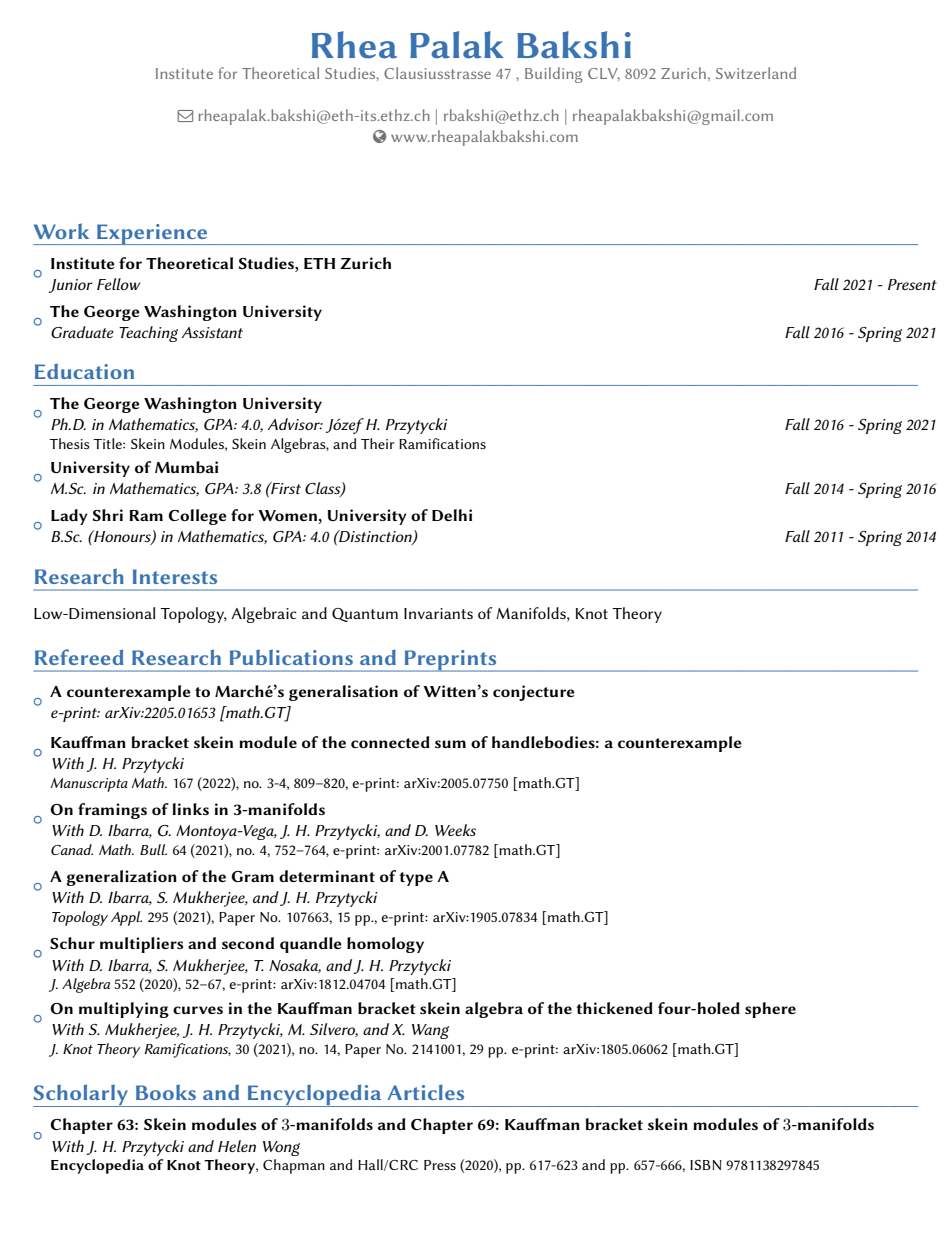 The width and height of the screenshot is (952, 1233). What do you see at coordinates (554, 75) in the screenshot?
I see `Building` at bounding box center [554, 75].
